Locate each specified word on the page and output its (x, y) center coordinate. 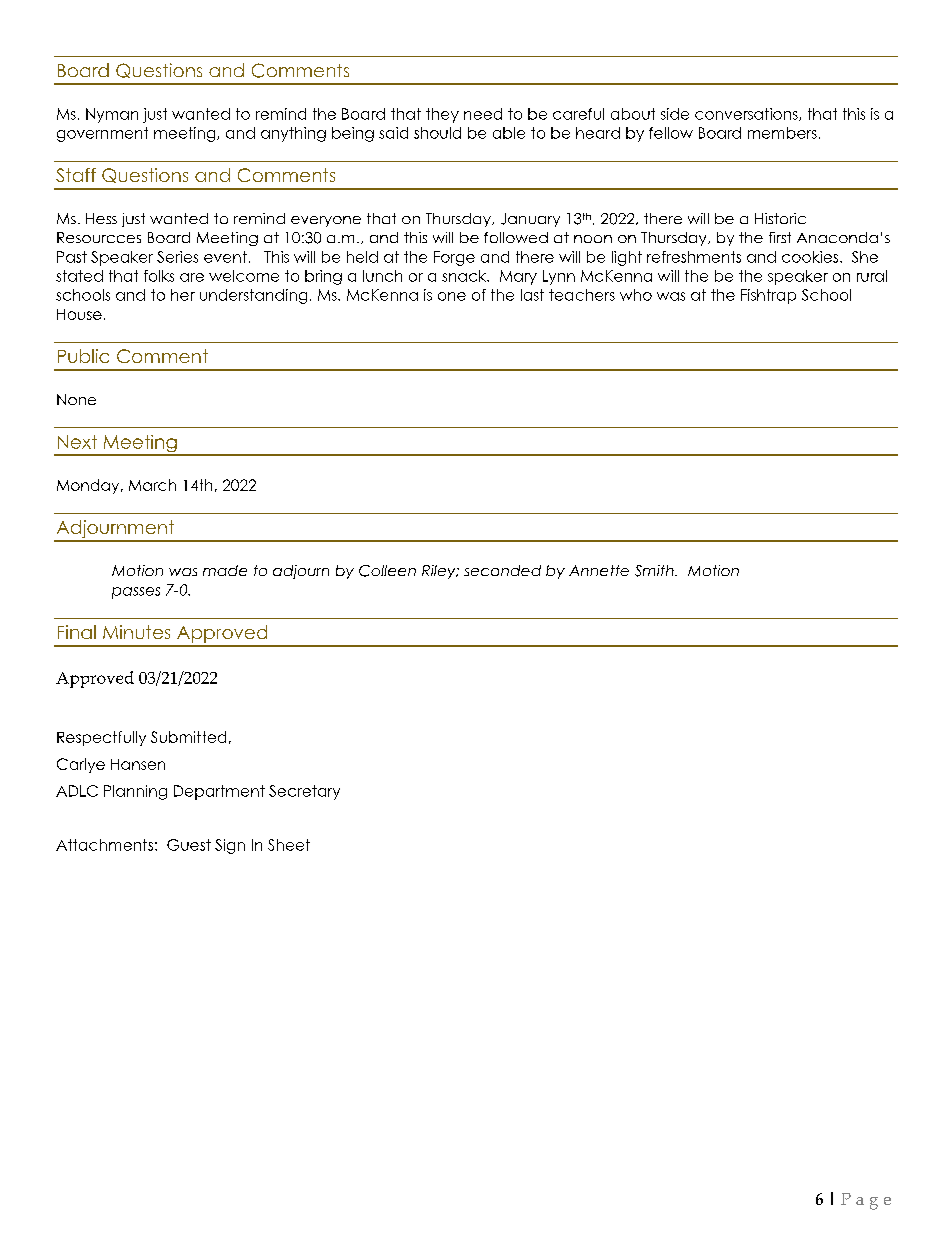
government (102, 134)
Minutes (136, 632)
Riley (440, 572)
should (437, 133)
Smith (655, 571)
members (782, 133)
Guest (189, 845)
